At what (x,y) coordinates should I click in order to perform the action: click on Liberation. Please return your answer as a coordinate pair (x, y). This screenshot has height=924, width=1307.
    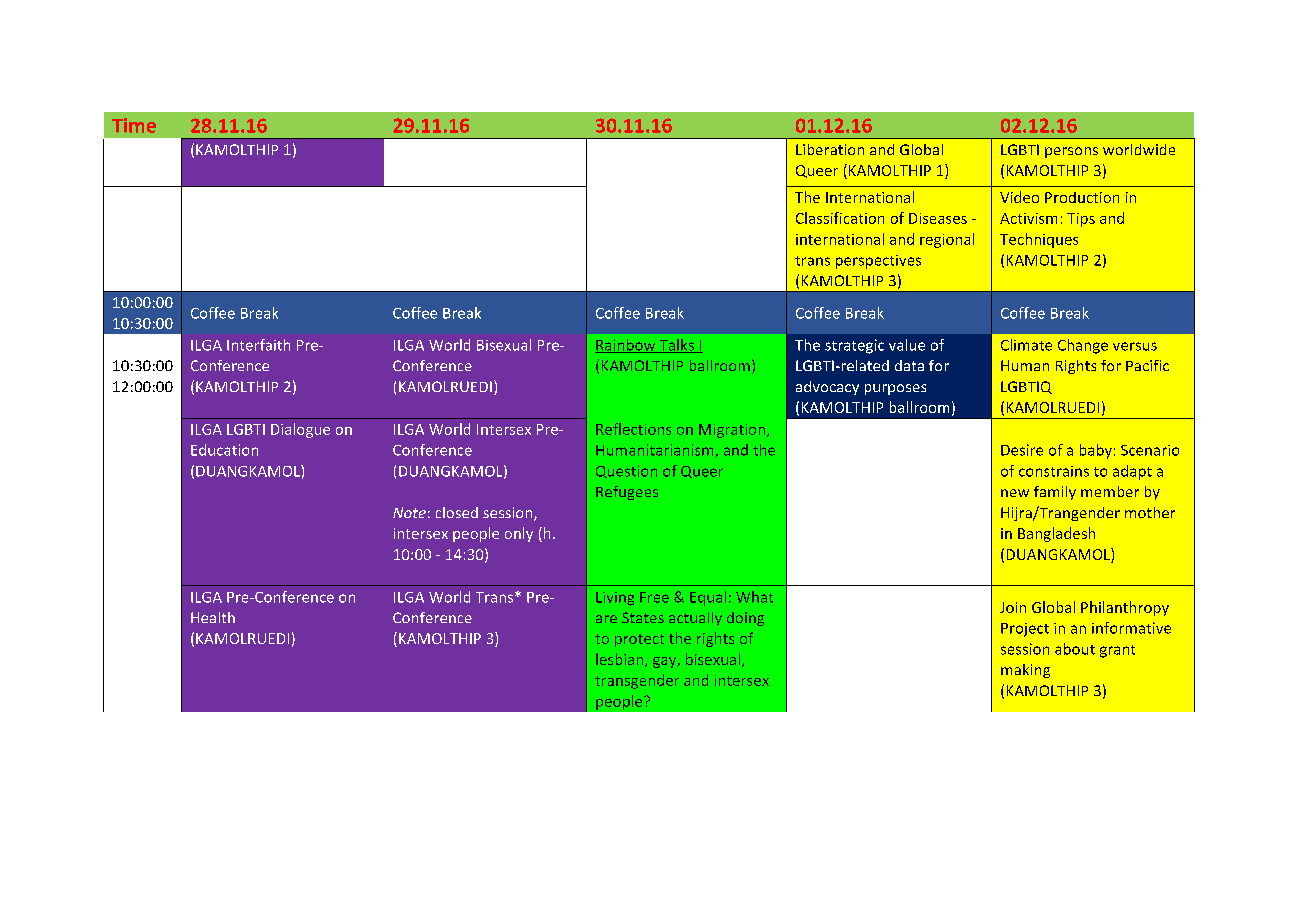
    Looking at the image, I should click on (830, 149).
